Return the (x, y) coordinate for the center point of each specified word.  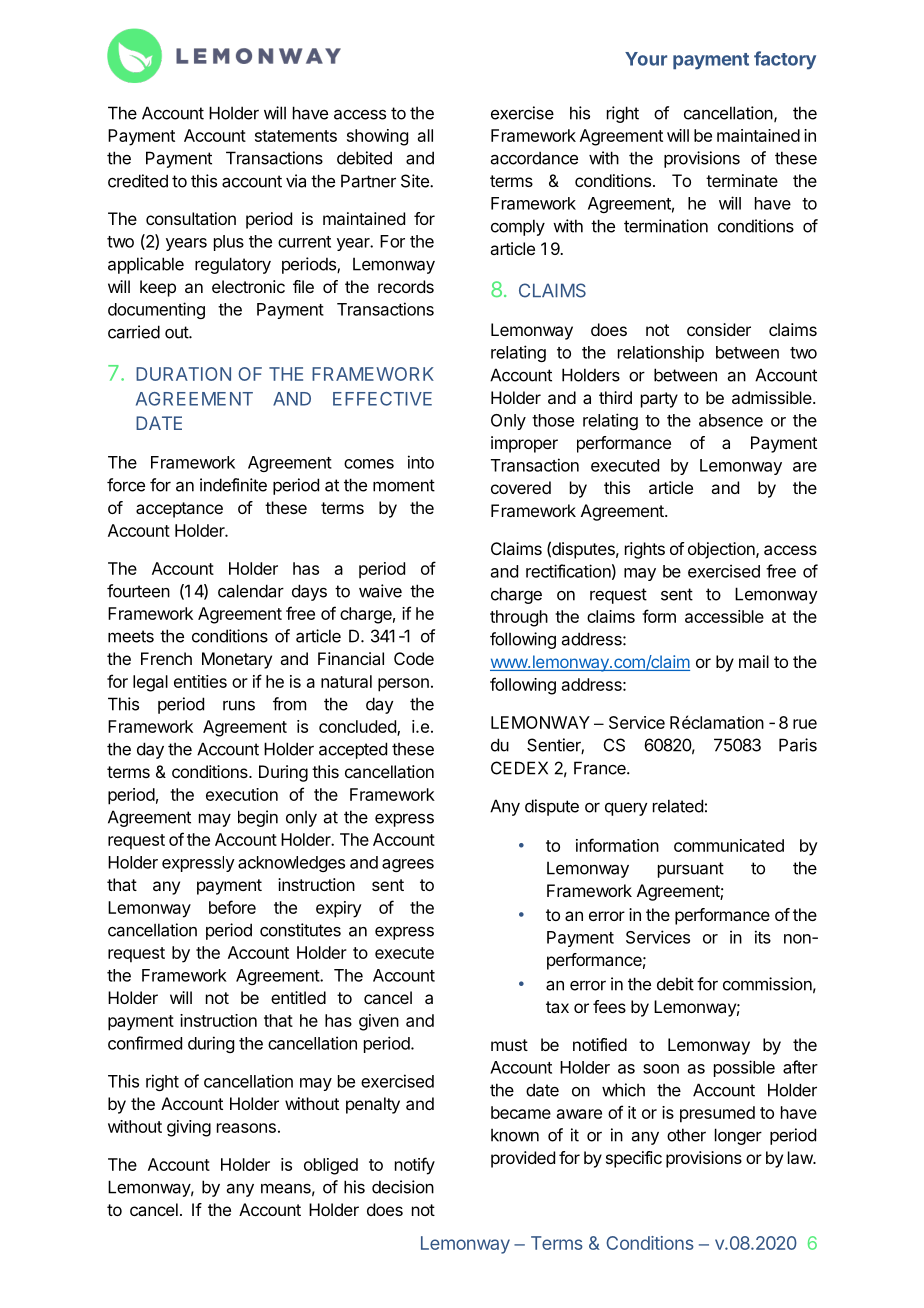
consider (719, 329)
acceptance (179, 510)
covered (521, 487)
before (232, 907)
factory (785, 60)
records (406, 286)
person (403, 685)
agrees (408, 865)
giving (189, 1128)
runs (239, 705)
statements (296, 136)
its (763, 937)
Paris (798, 745)
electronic (248, 286)
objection (722, 550)
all (425, 135)
